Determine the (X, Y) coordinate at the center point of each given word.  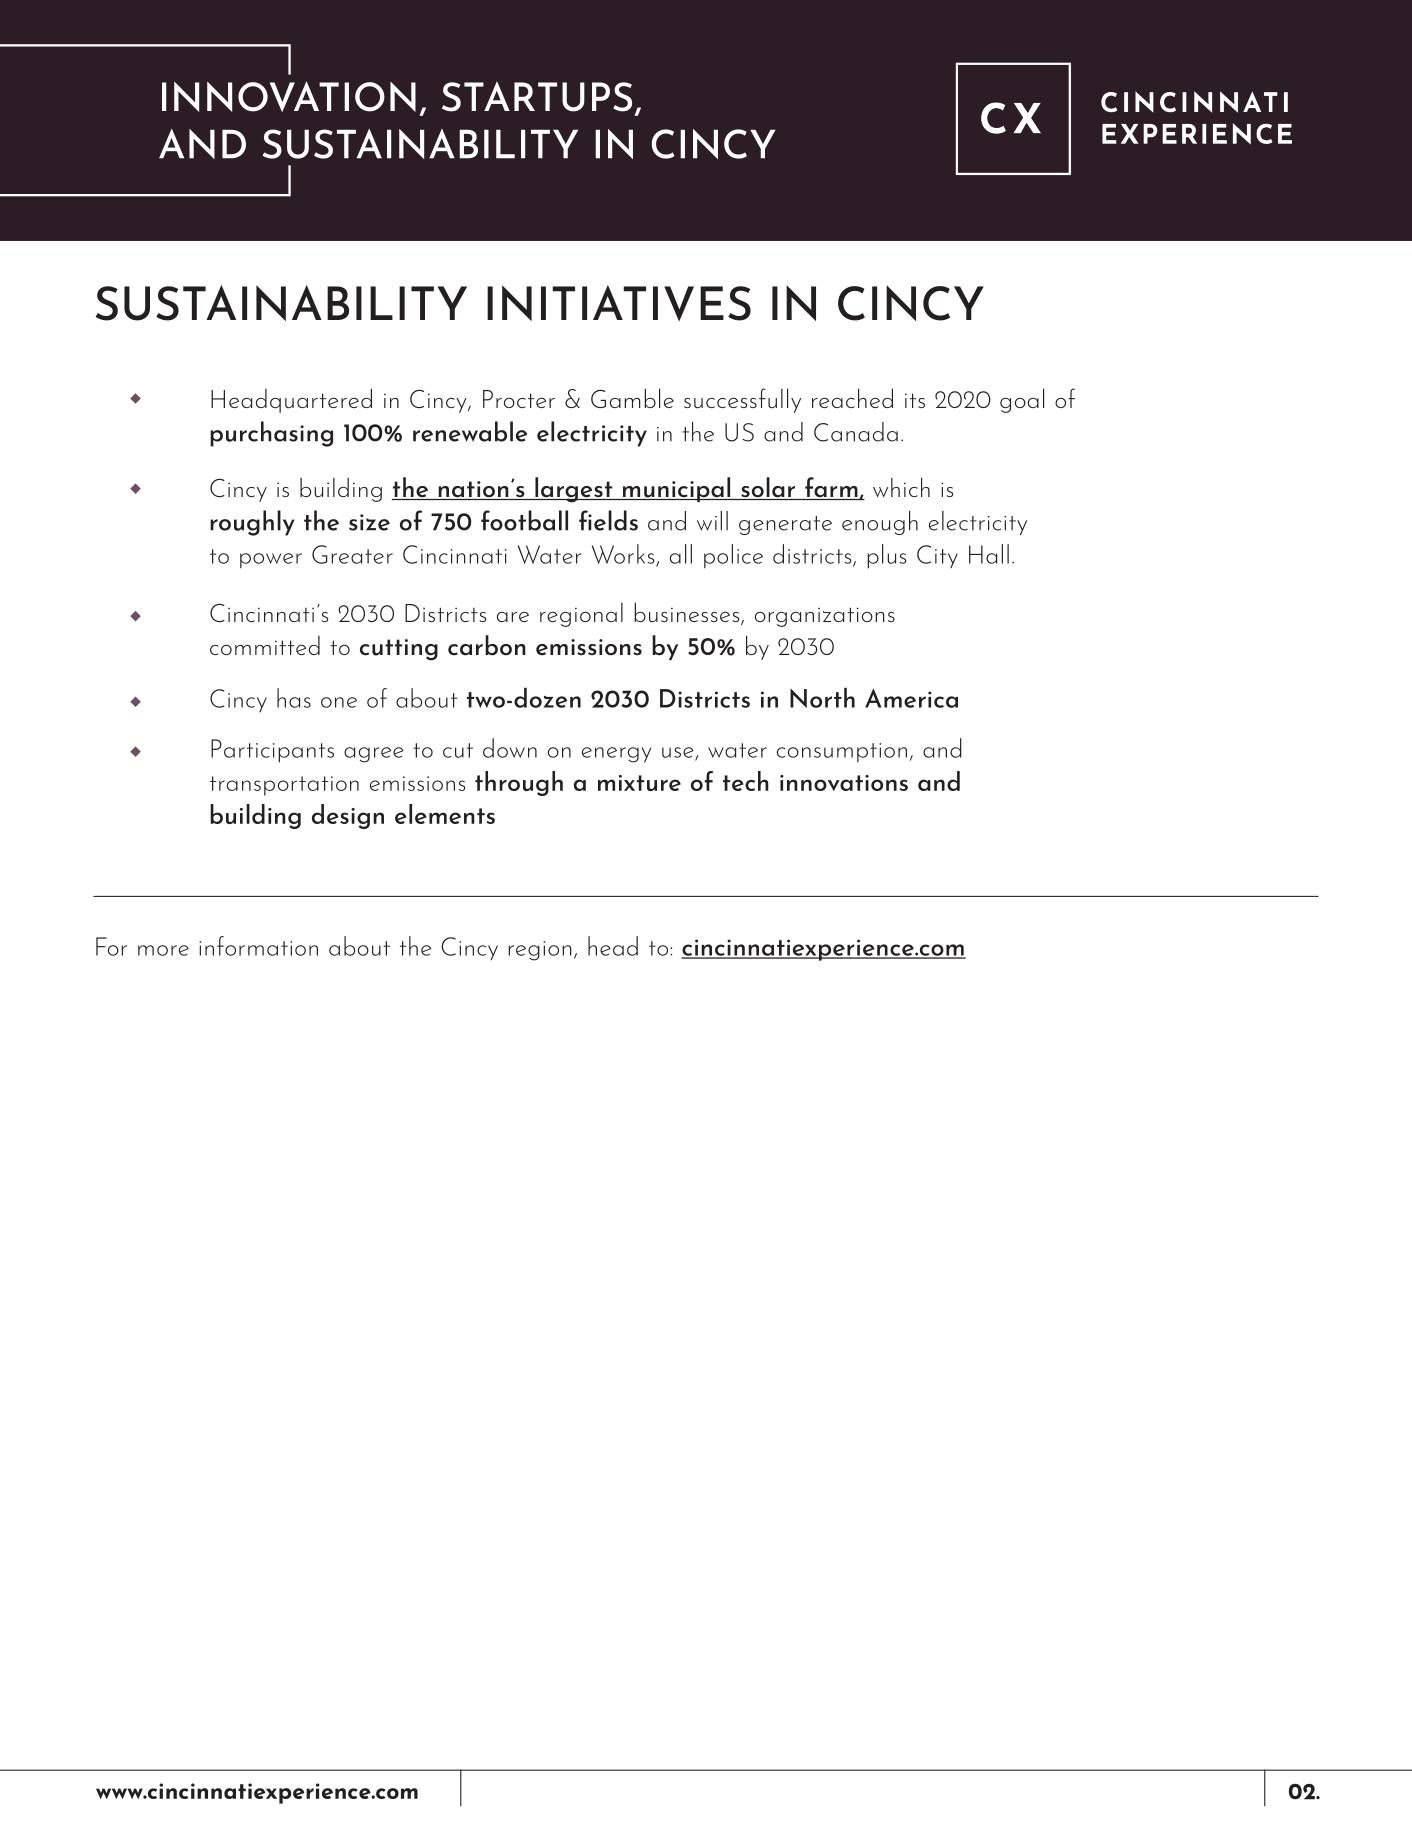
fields (608, 520)
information (258, 946)
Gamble (632, 398)
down (510, 748)
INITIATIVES (619, 303)
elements (445, 814)
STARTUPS (537, 97)
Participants (272, 751)
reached (852, 398)
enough (880, 523)
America (911, 698)
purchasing (271, 434)
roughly (252, 523)
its (915, 400)
